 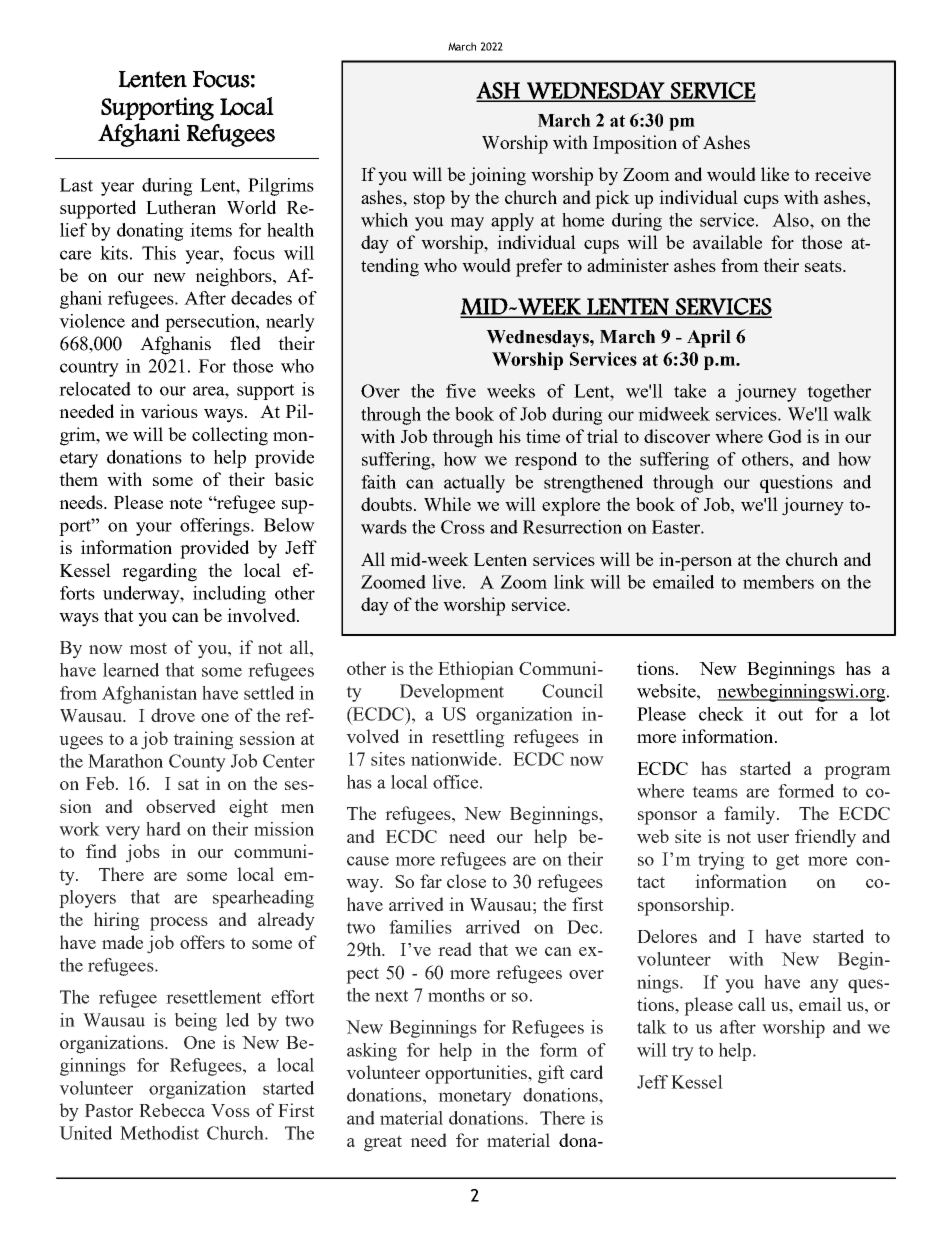 What do you see at coordinates (775, 174) in the screenshot?
I see `like` at bounding box center [775, 174].
